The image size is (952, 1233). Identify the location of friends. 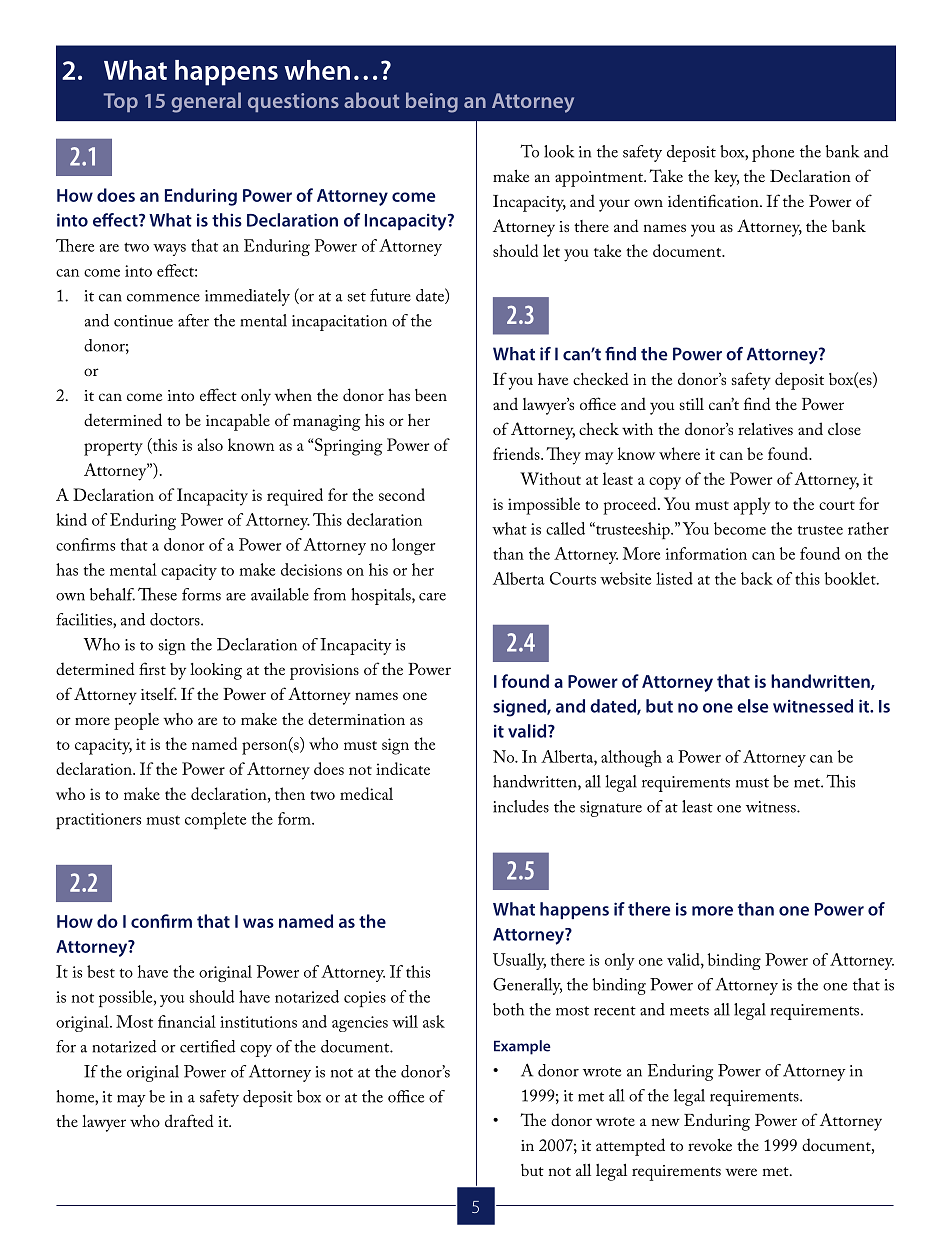
(517, 453).
